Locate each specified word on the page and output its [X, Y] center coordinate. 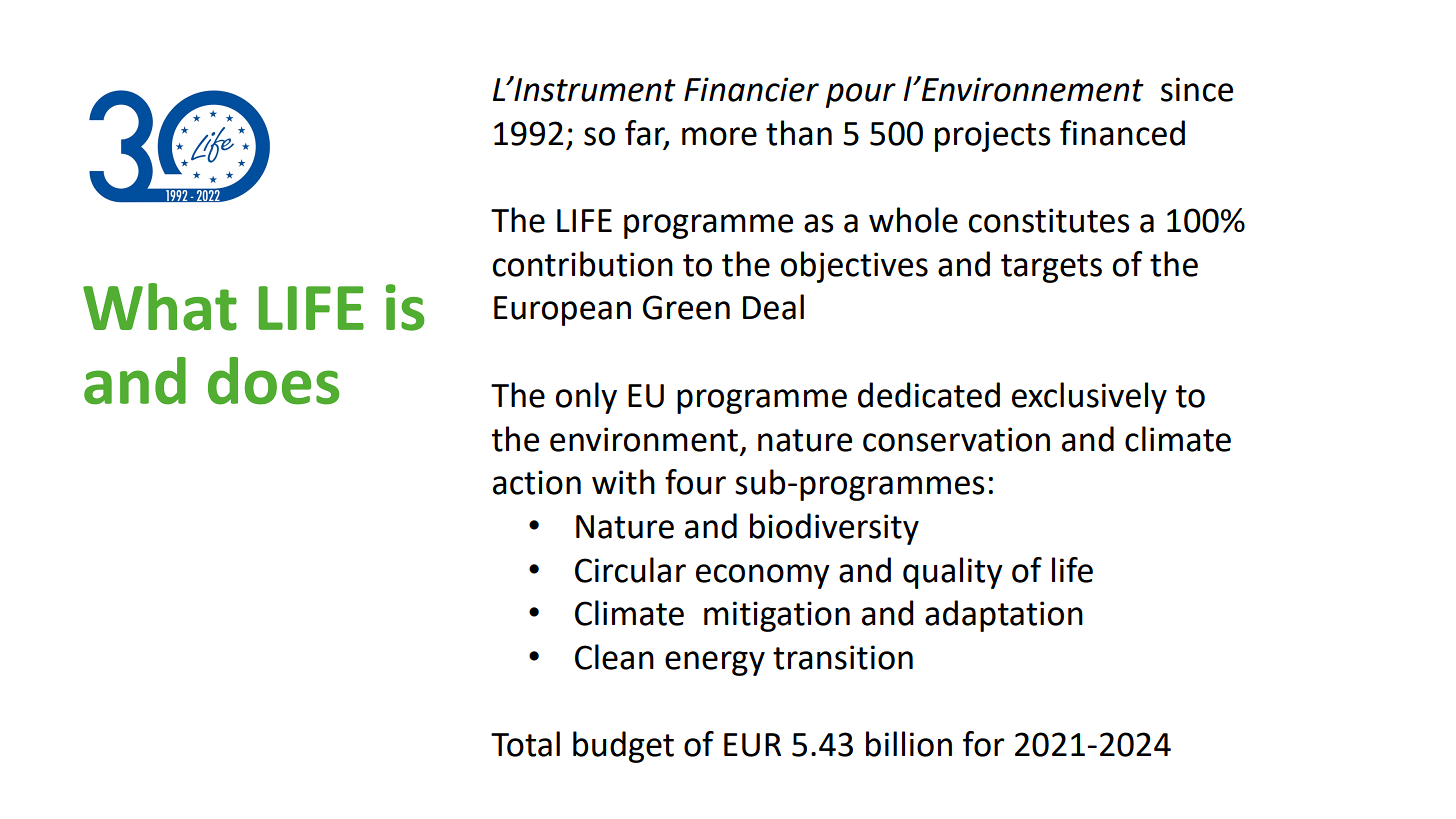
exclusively [1089, 398]
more [719, 136]
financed [1122, 133]
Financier [751, 89]
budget [623, 747]
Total [525, 744]
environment [644, 439]
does [273, 381]
